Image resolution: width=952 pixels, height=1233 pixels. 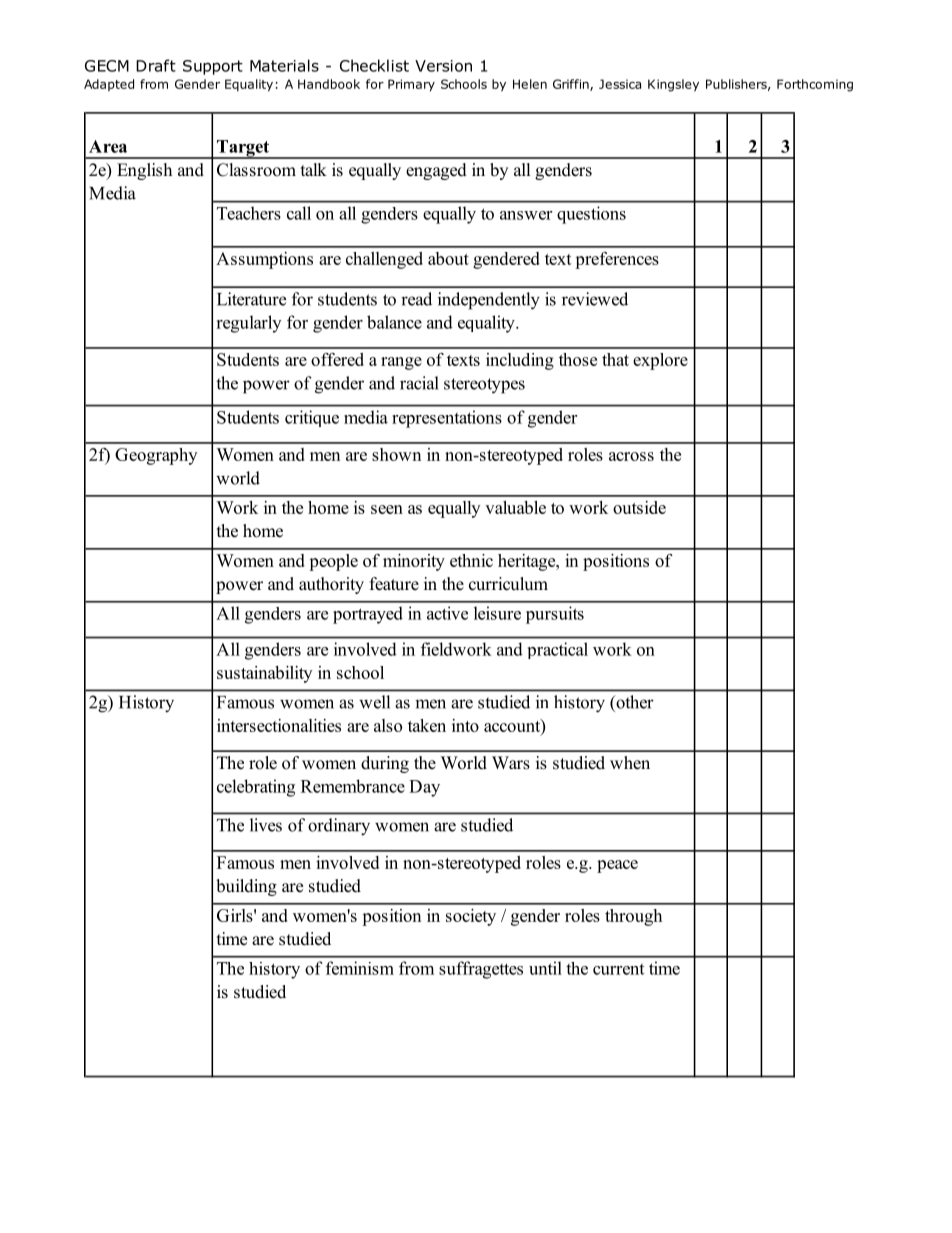 What do you see at coordinates (489, 301) in the image?
I see `independently` at bounding box center [489, 301].
